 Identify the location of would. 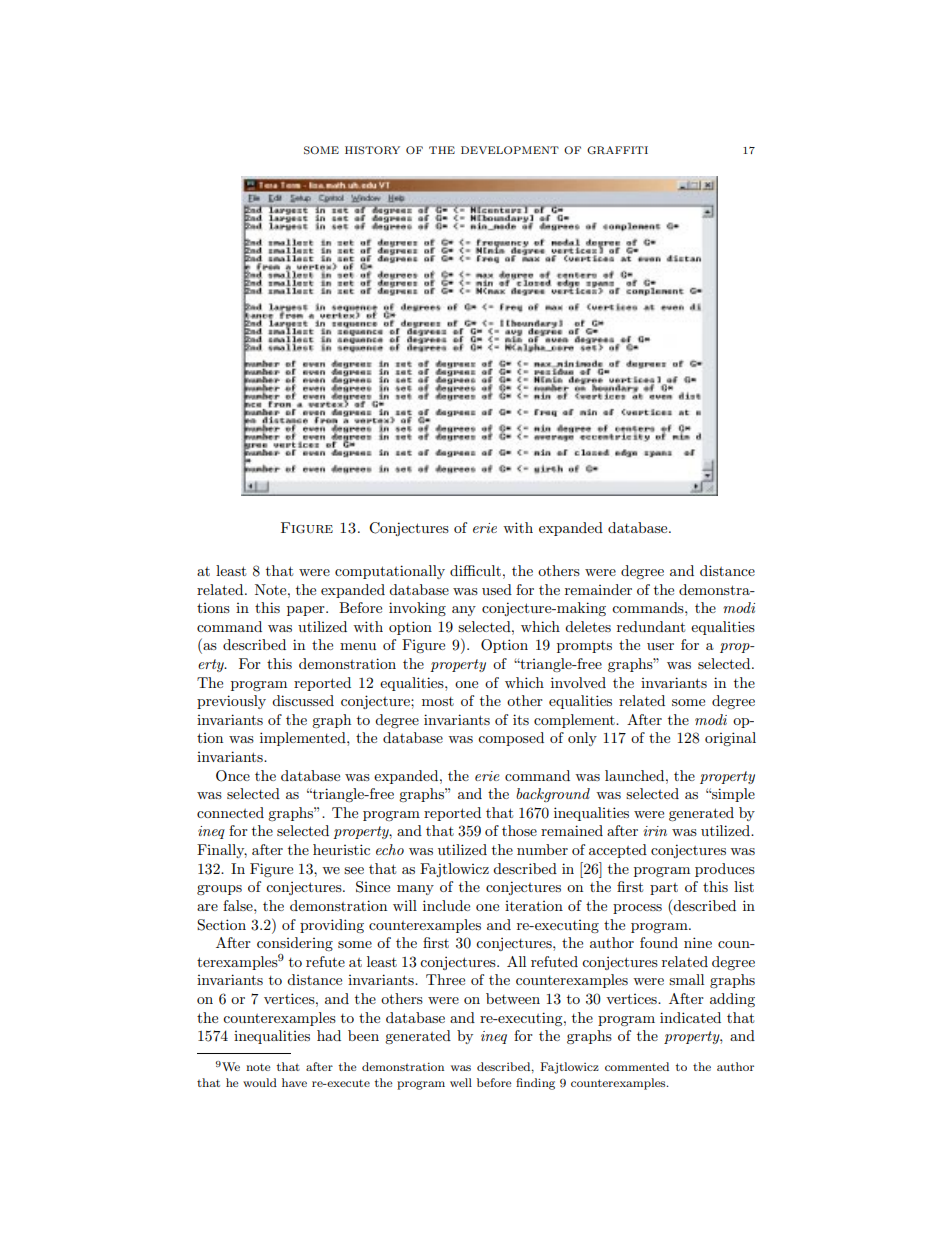
(260, 1082).
